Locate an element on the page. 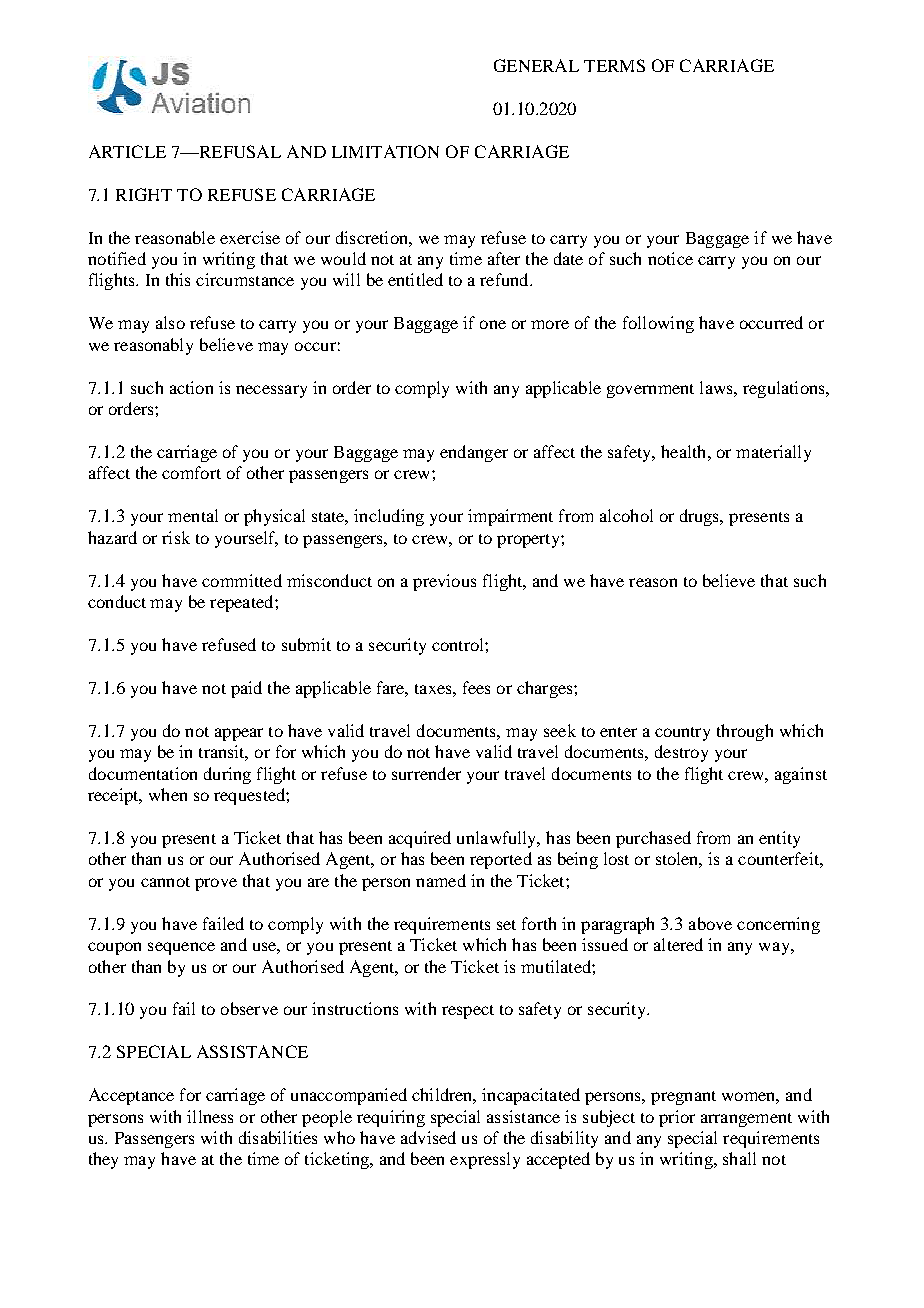 The image size is (924, 1308). advised is located at coordinates (428, 1137).
